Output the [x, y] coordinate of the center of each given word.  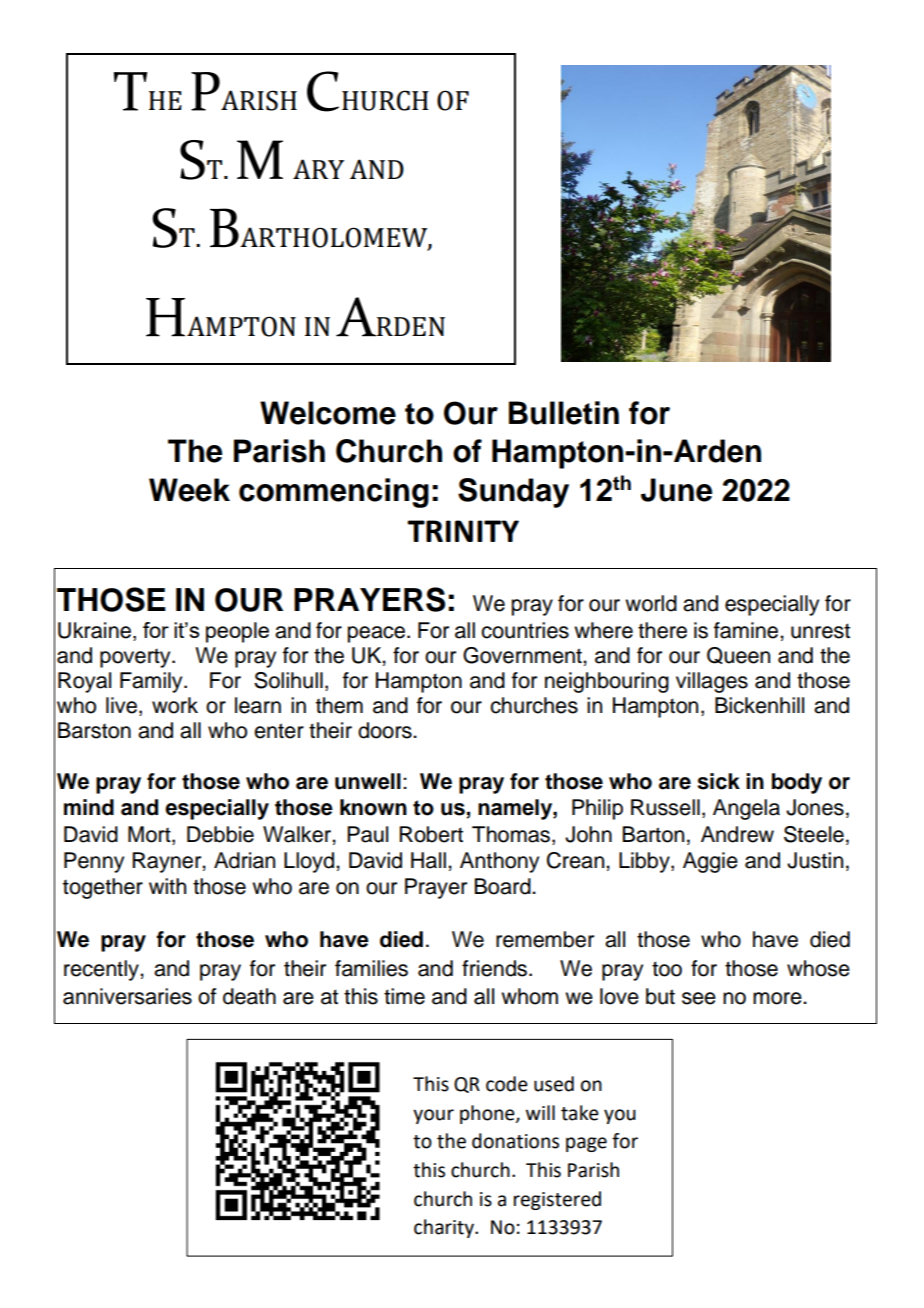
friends [496, 968]
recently [102, 970]
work [175, 705]
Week [189, 490]
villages [712, 682]
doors [386, 730]
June [676, 490]
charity [445, 1228]
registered [557, 1200]
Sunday [513, 493]
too [667, 969]
